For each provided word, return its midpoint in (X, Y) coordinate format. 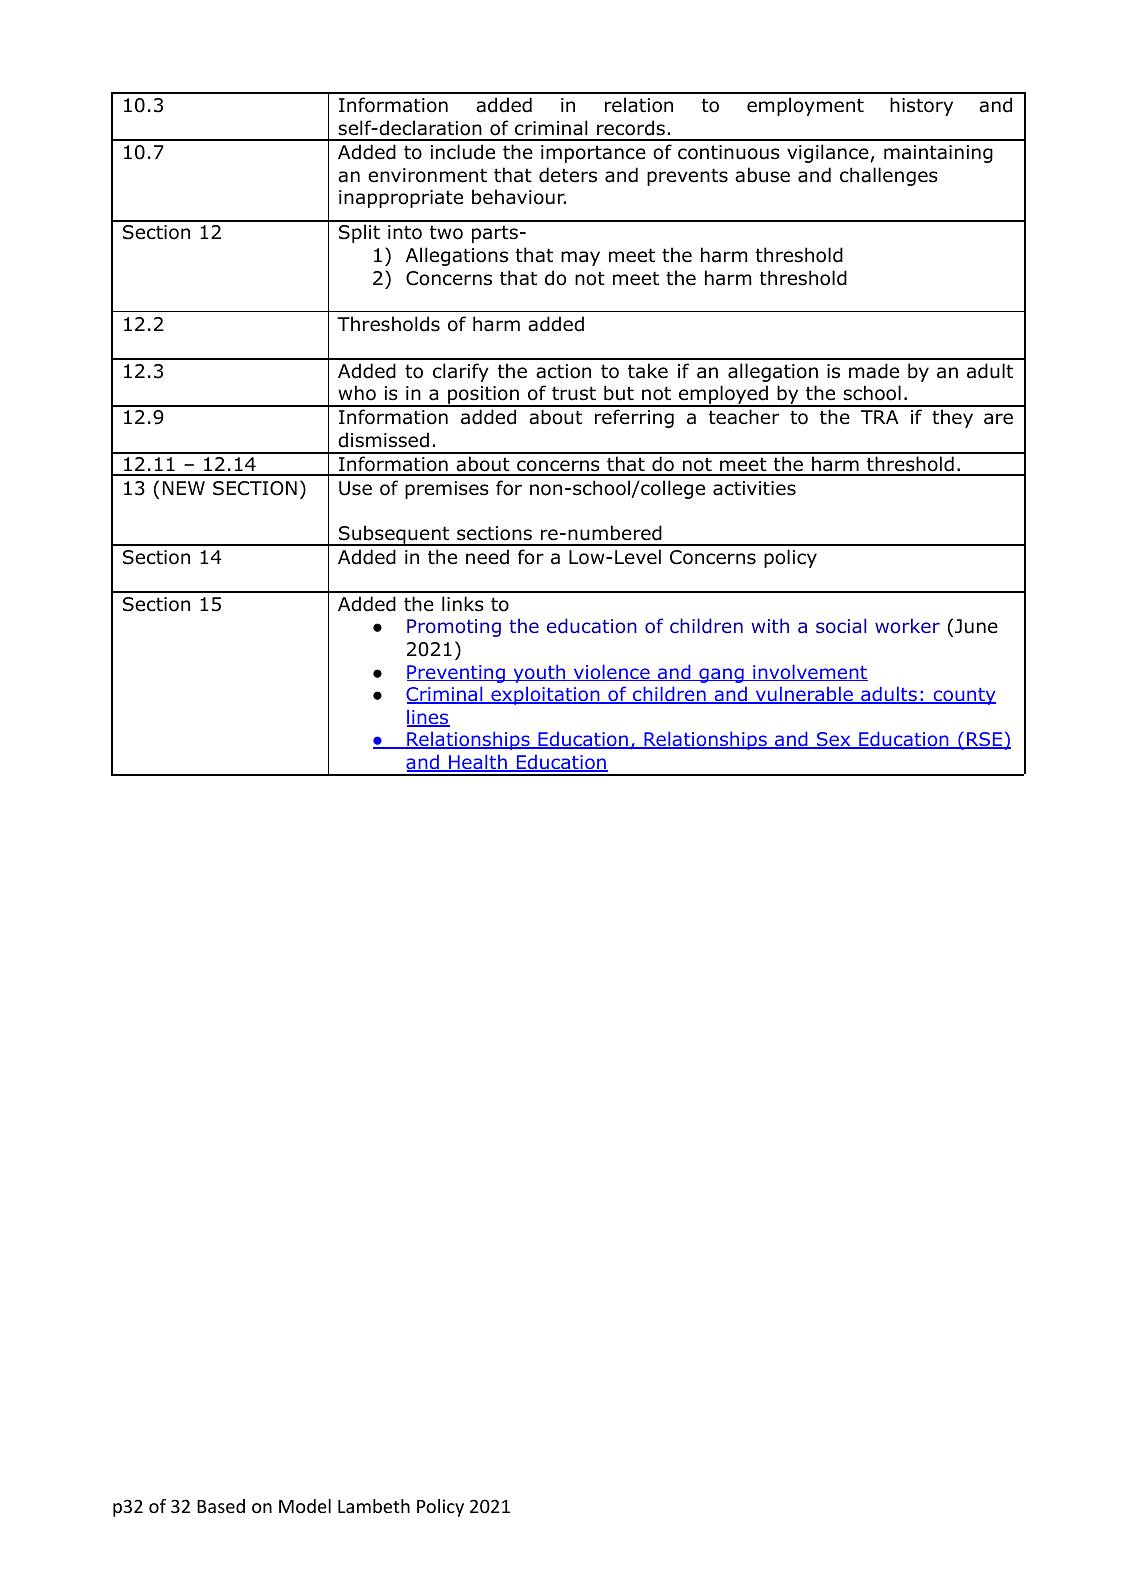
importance (593, 154)
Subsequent (394, 535)
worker (907, 626)
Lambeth (374, 1506)
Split (359, 233)
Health (478, 763)
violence (612, 672)
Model (305, 1506)
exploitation (545, 696)
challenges (889, 176)
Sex (834, 740)
